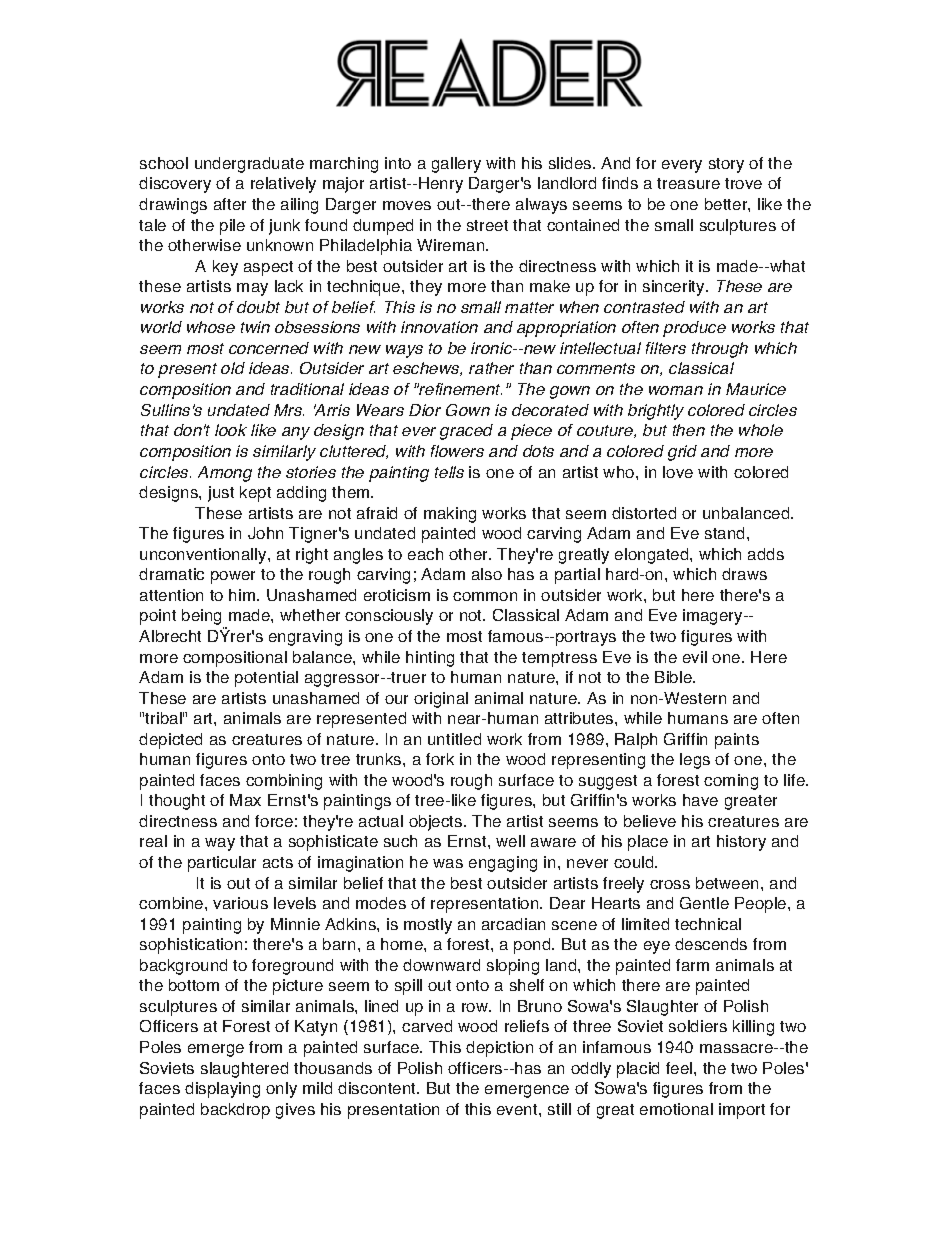 This screenshot has height=1233, width=952. Describe the element at coordinates (678, 472) in the screenshot. I see `love` at that location.
